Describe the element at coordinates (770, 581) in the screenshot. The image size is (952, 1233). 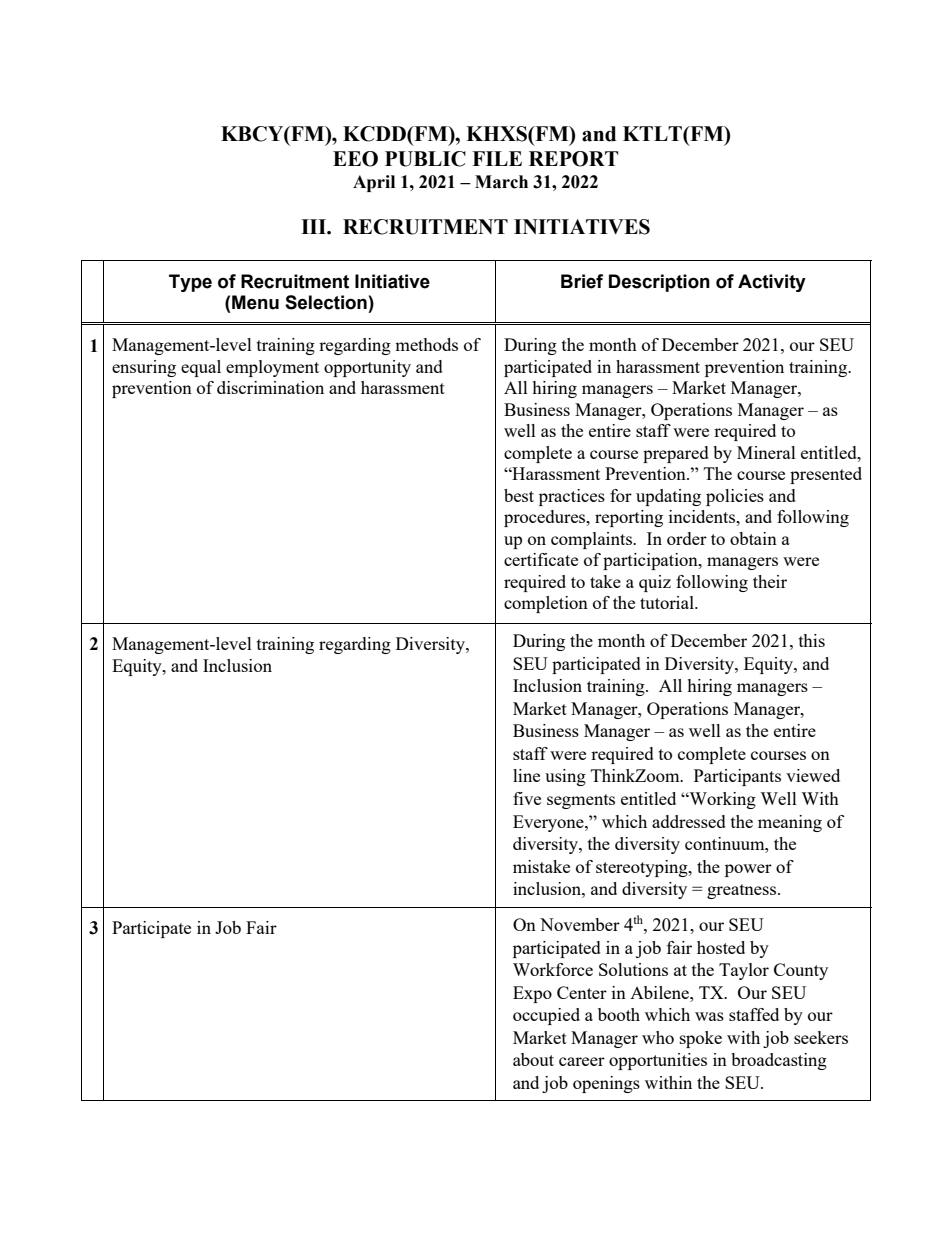
I see `their` at that location.
